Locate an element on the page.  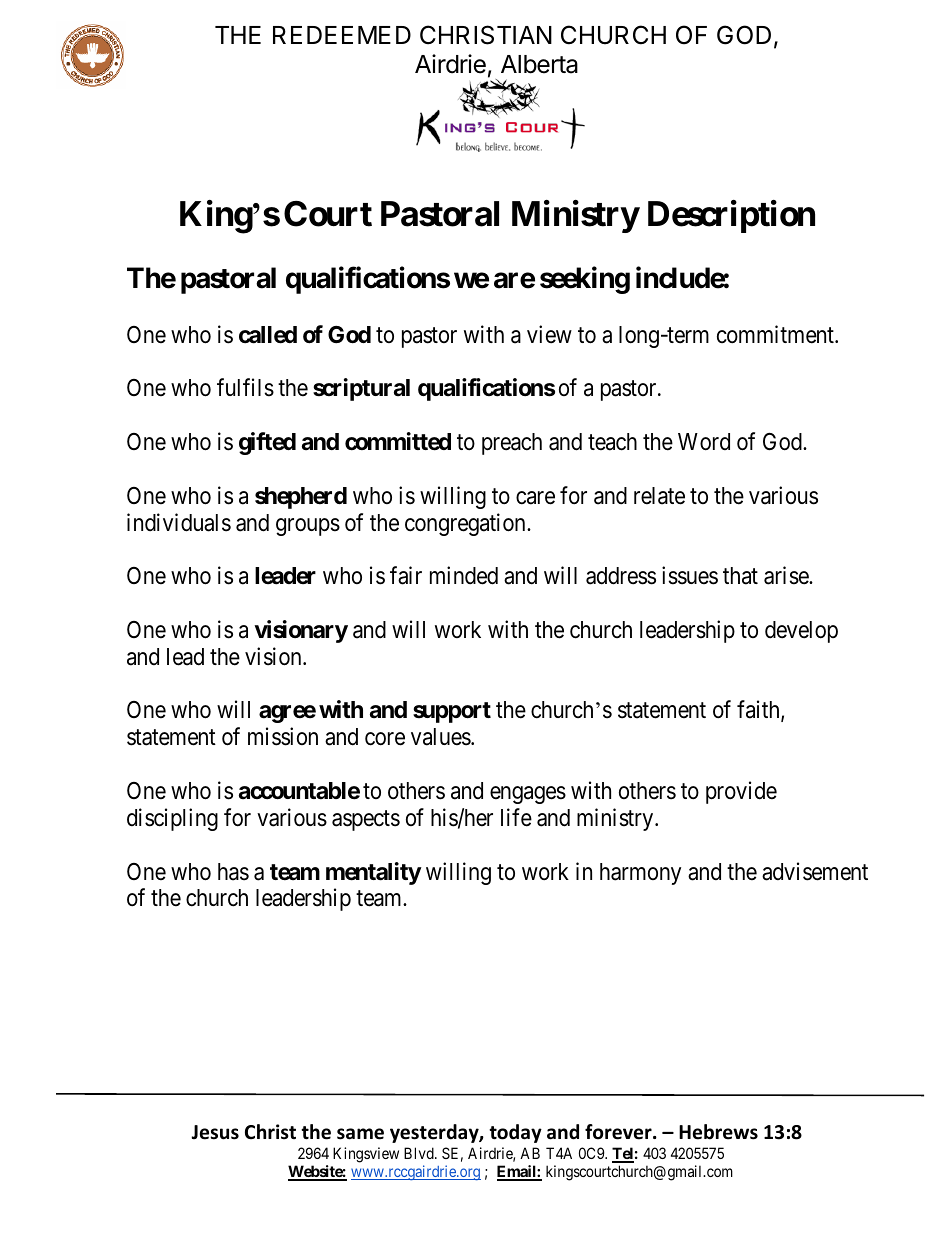
scriptural is located at coordinates (361, 389).
